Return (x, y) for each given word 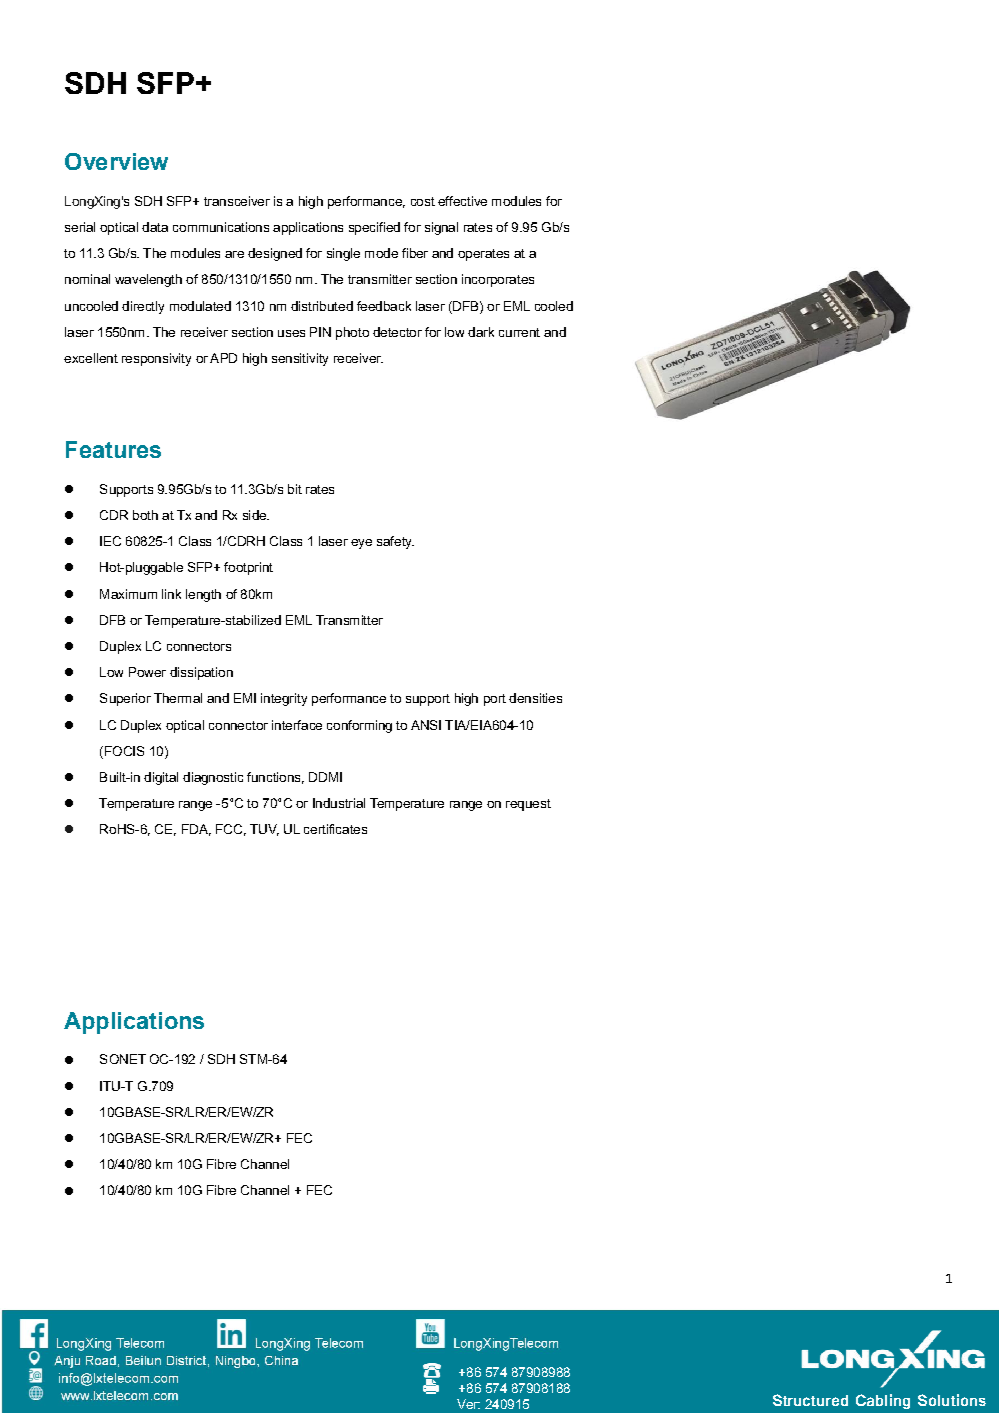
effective (462, 201)
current (519, 332)
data (155, 227)
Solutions (952, 1400)
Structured (810, 1400)
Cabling (883, 1401)
